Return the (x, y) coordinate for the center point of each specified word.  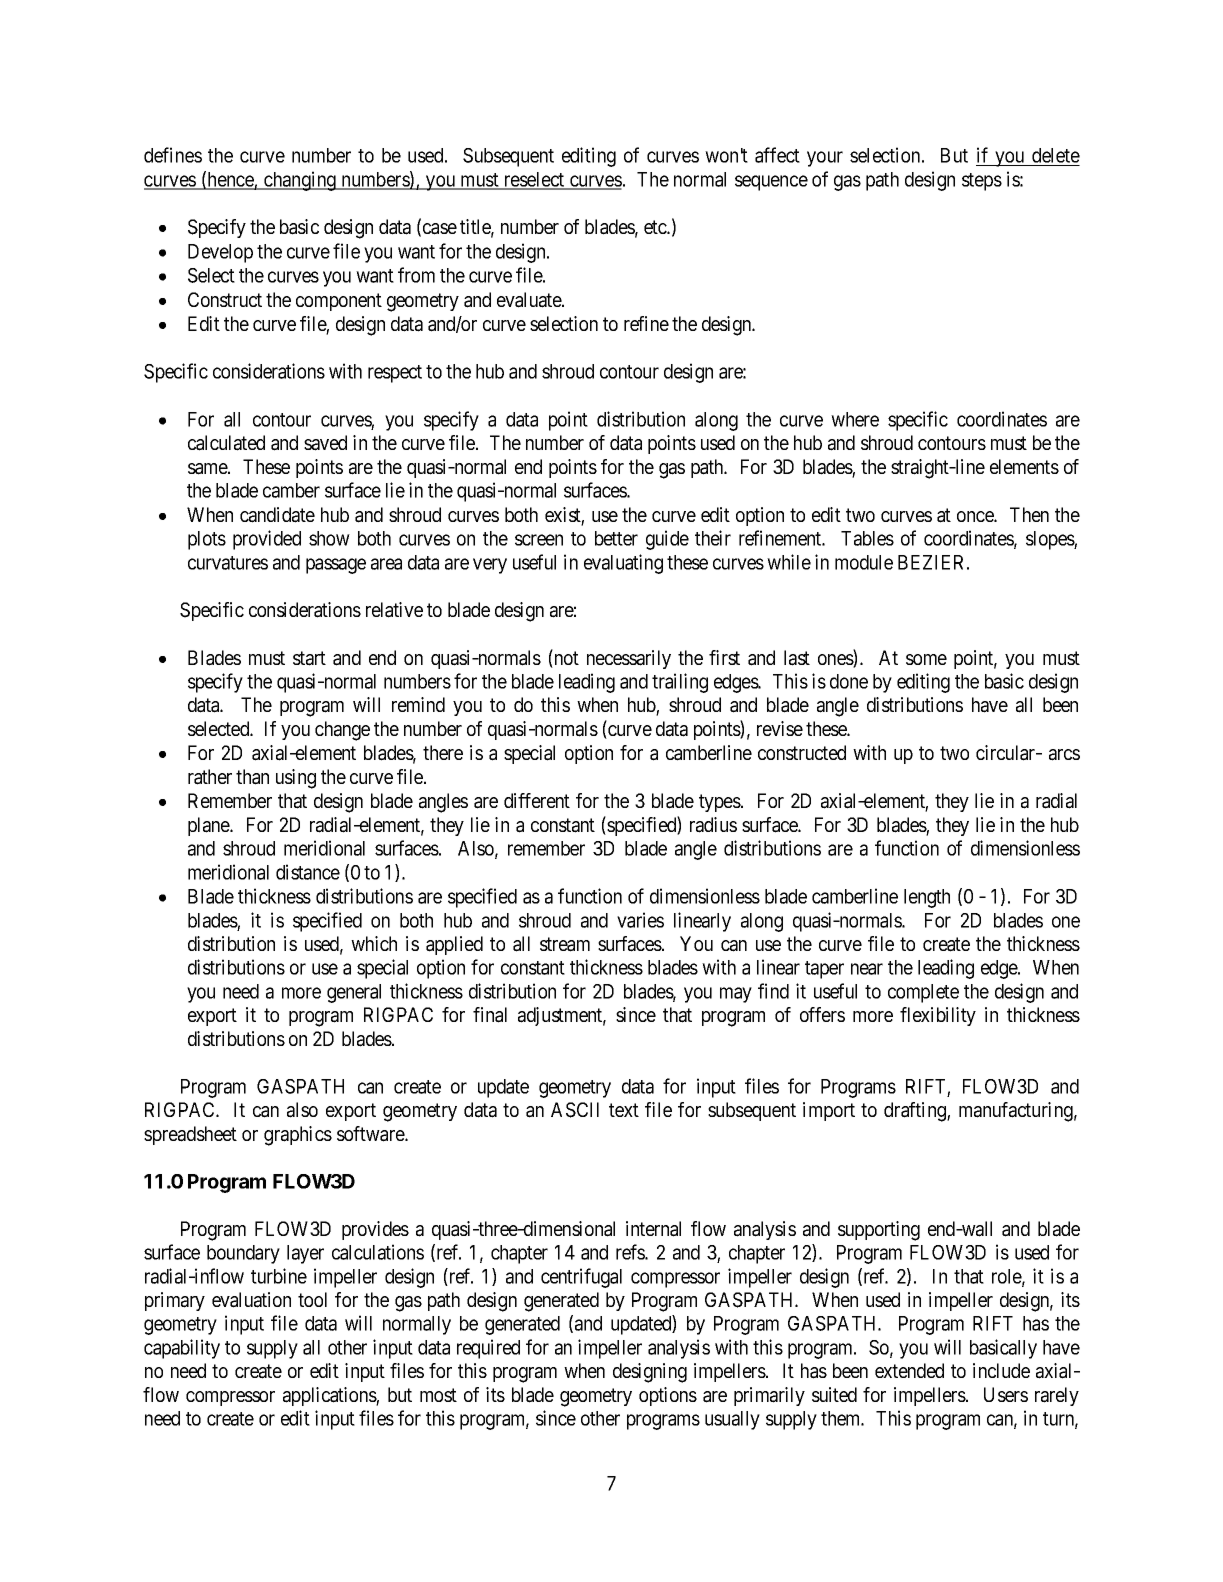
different (537, 800)
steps (982, 182)
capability (182, 1349)
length (927, 898)
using (296, 779)
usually (732, 1420)
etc (656, 227)
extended (909, 1370)
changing (300, 181)
